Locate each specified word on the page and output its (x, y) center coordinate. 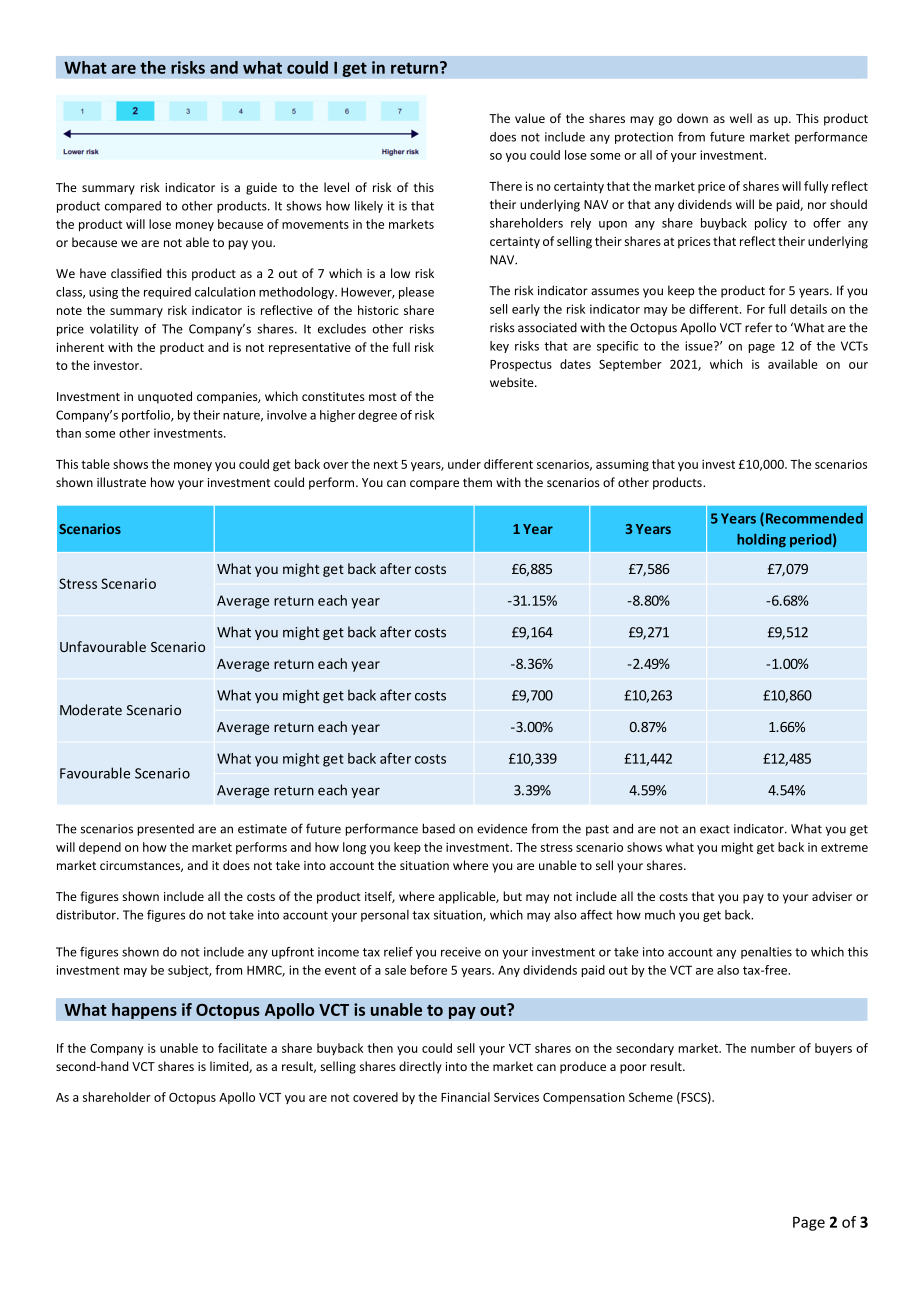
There (505, 186)
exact (715, 829)
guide (261, 188)
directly (420, 1067)
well (741, 118)
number (773, 1048)
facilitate (242, 1048)
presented (165, 830)
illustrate (121, 482)
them (477, 482)
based (438, 828)
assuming (622, 465)
